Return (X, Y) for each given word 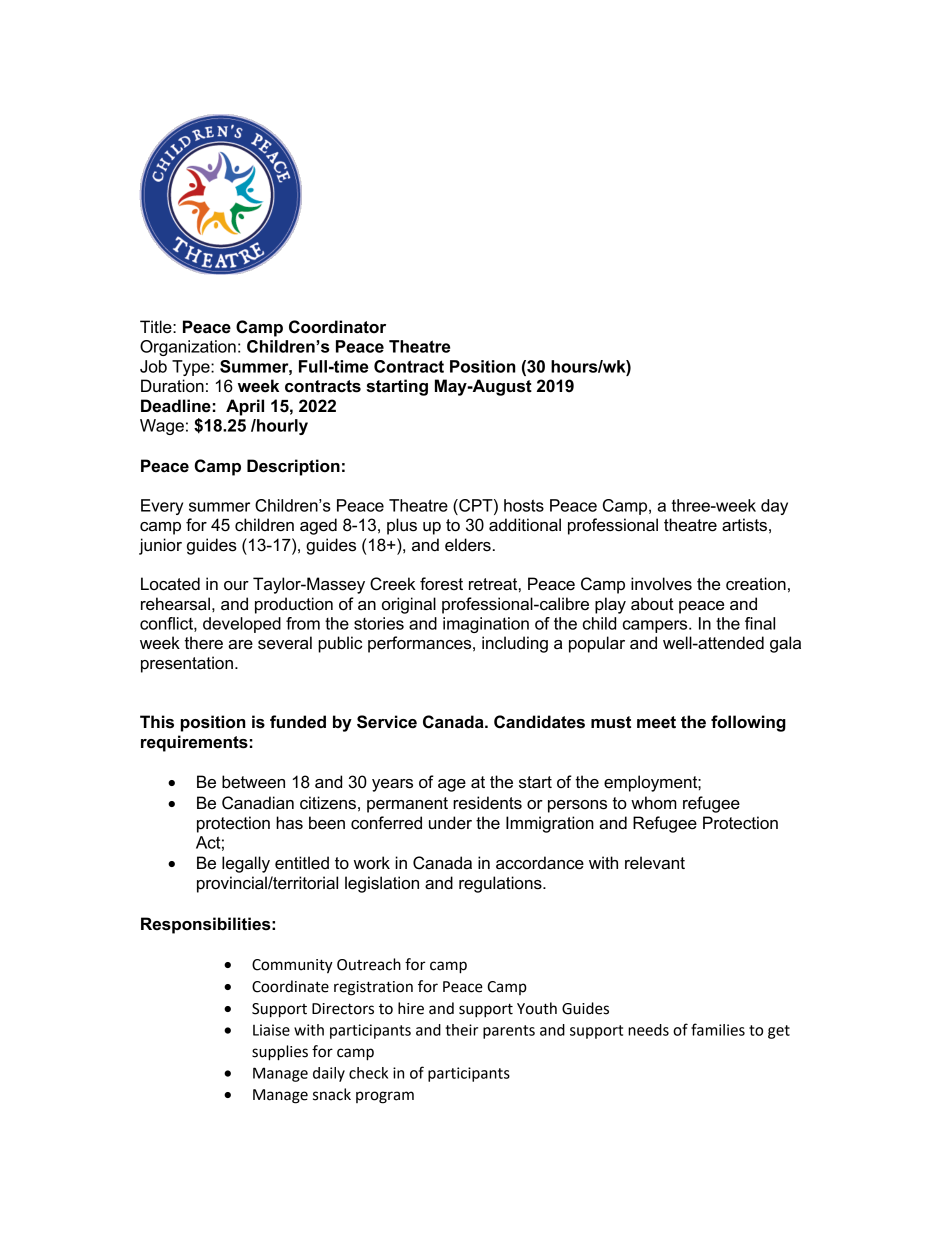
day (774, 507)
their (461, 1030)
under (450, 823)
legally (246, 864)
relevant (655, 863)
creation (756, 584)
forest (441, 584)
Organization (188, 348)
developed (242, 625)
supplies (280, 1053)
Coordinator (337, 327)
